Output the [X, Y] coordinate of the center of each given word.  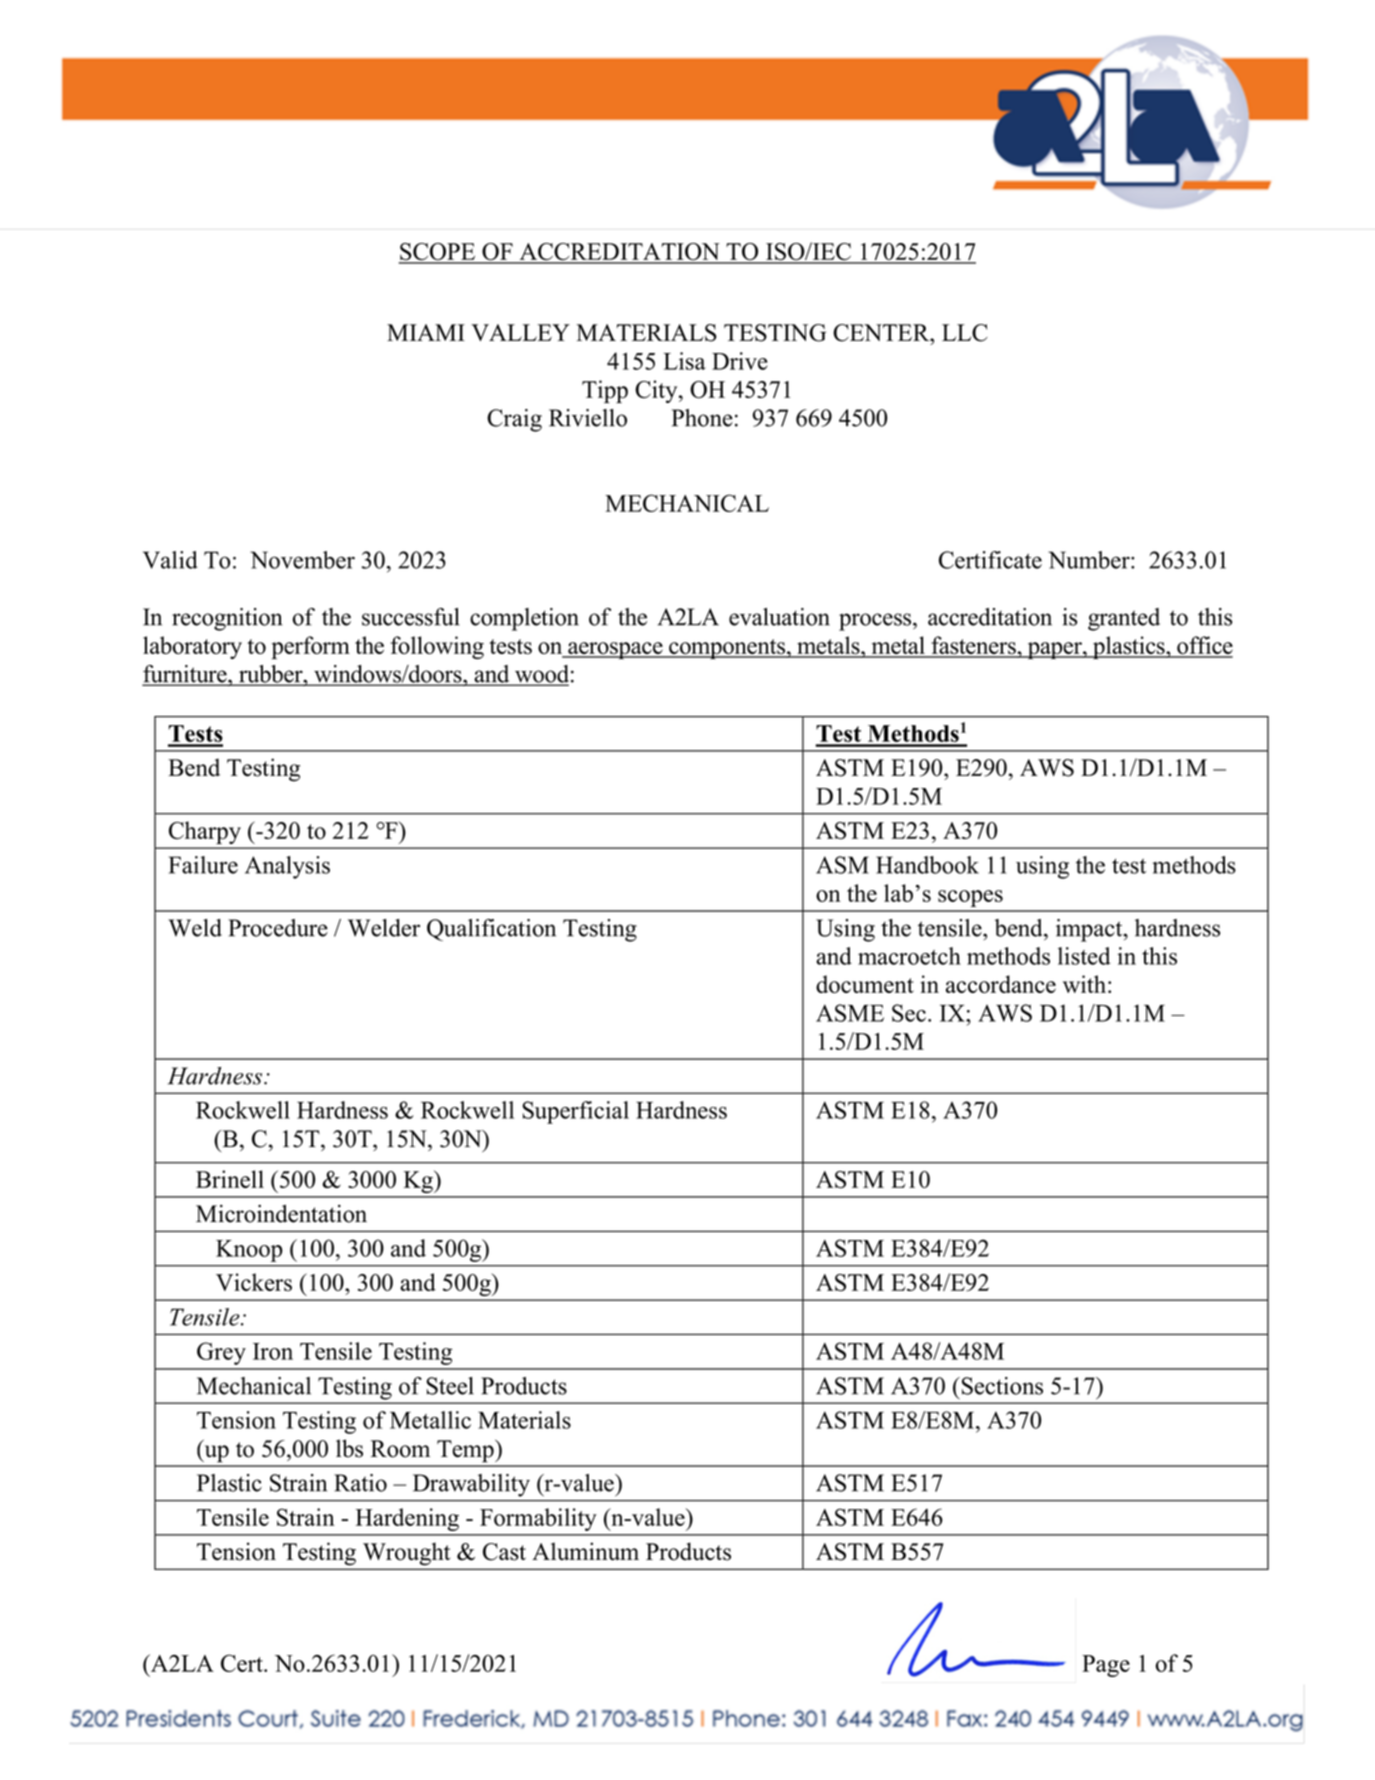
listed [1084, 956]
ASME [850, 1013]
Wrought [406, 1554]
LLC [965, 333]
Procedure [278, 928]
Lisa [684, 361]
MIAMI [426, 332]
